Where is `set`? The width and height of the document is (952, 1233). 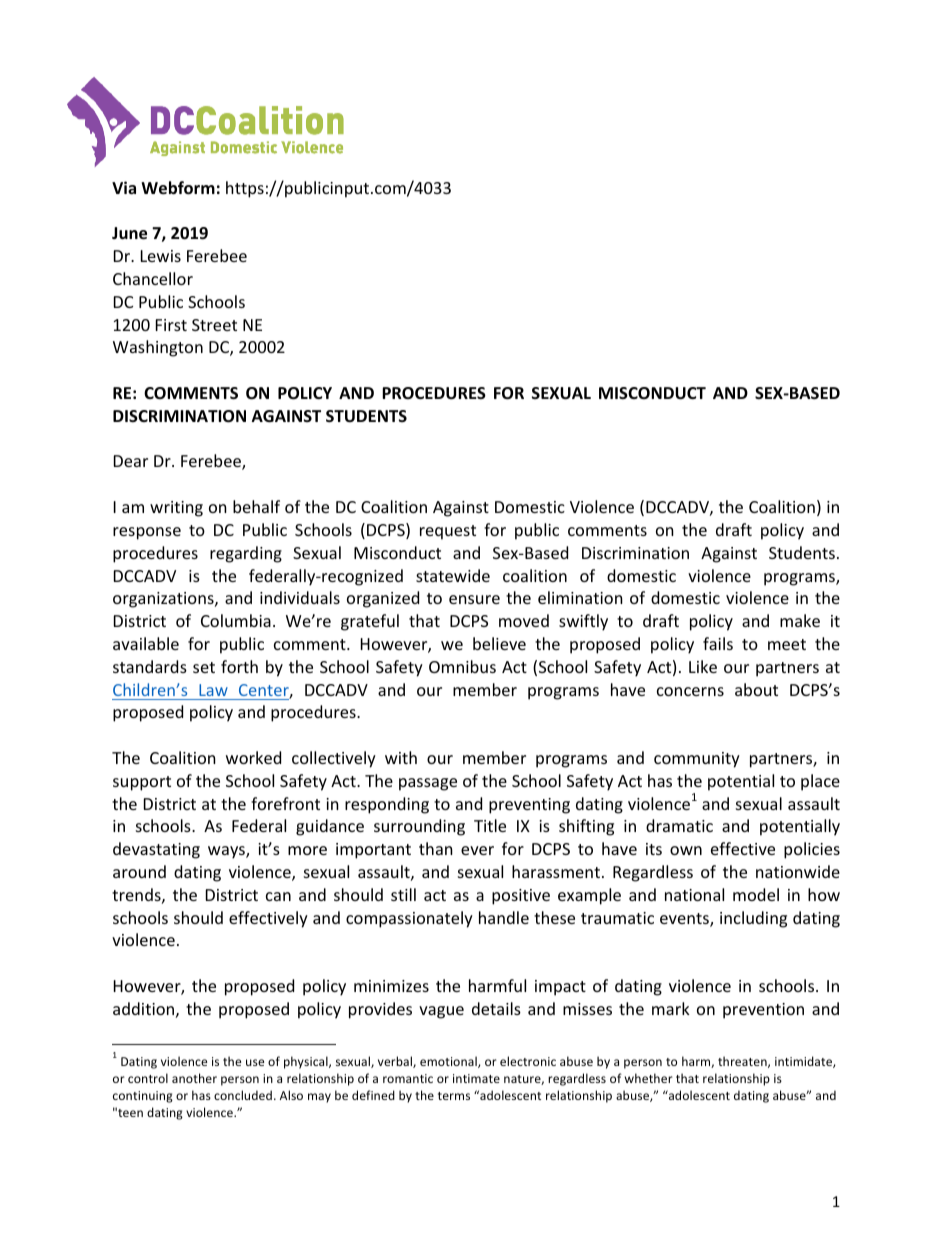
set is located at coordinates (204, 667).
